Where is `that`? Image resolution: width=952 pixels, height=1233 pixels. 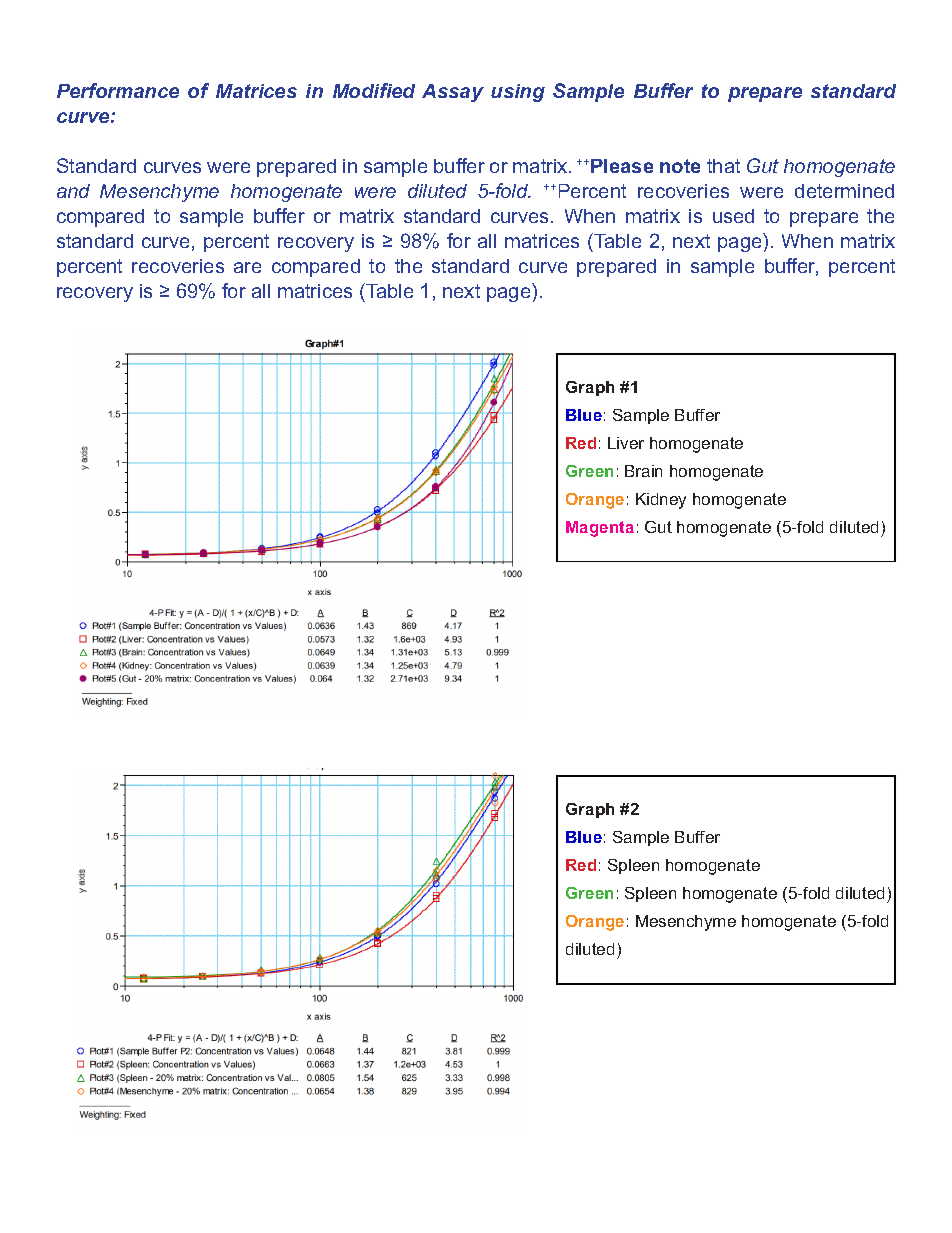
that is located at coordinates (723, 166).
